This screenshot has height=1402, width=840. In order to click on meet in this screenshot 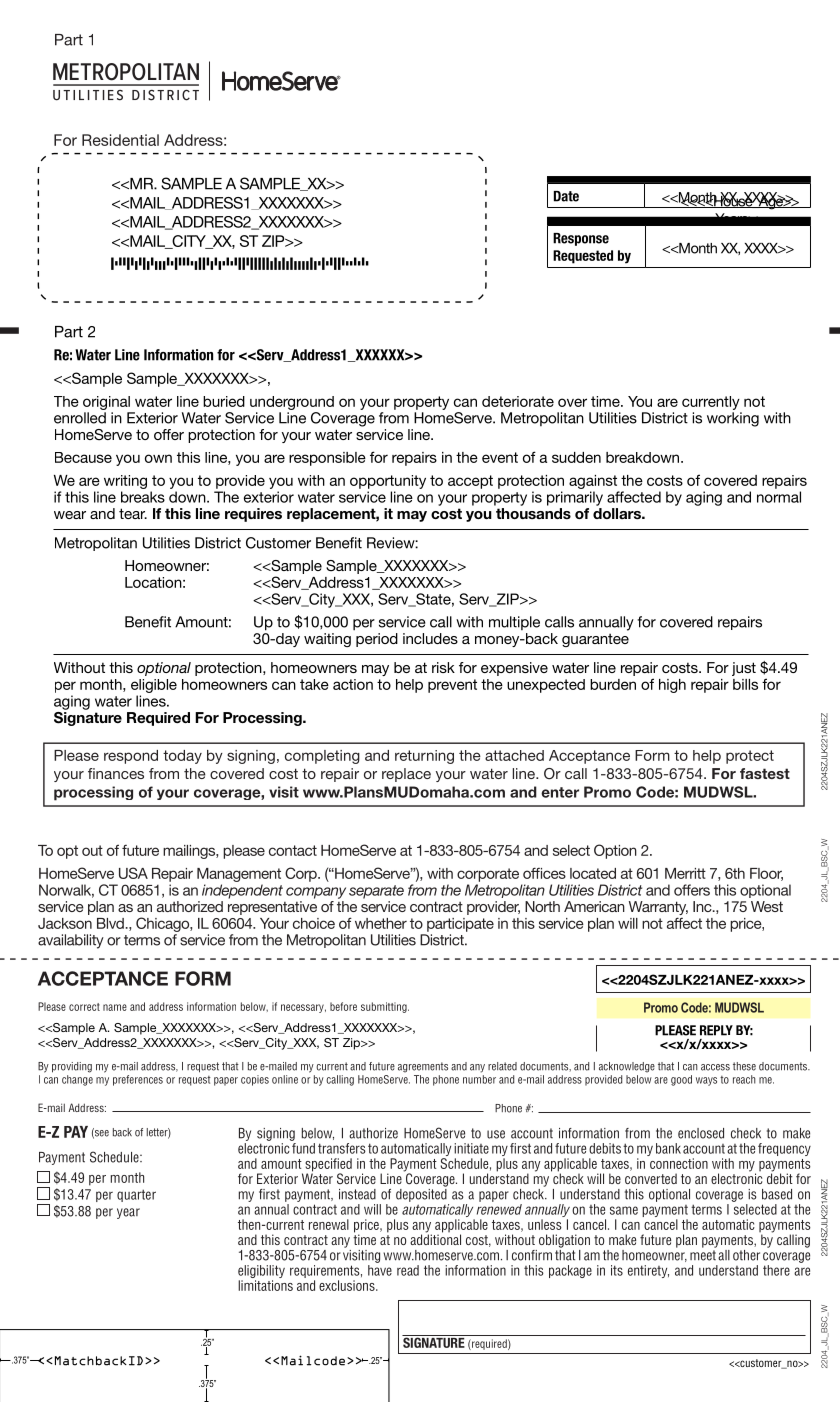, I will do `click(703, 1255)`.
